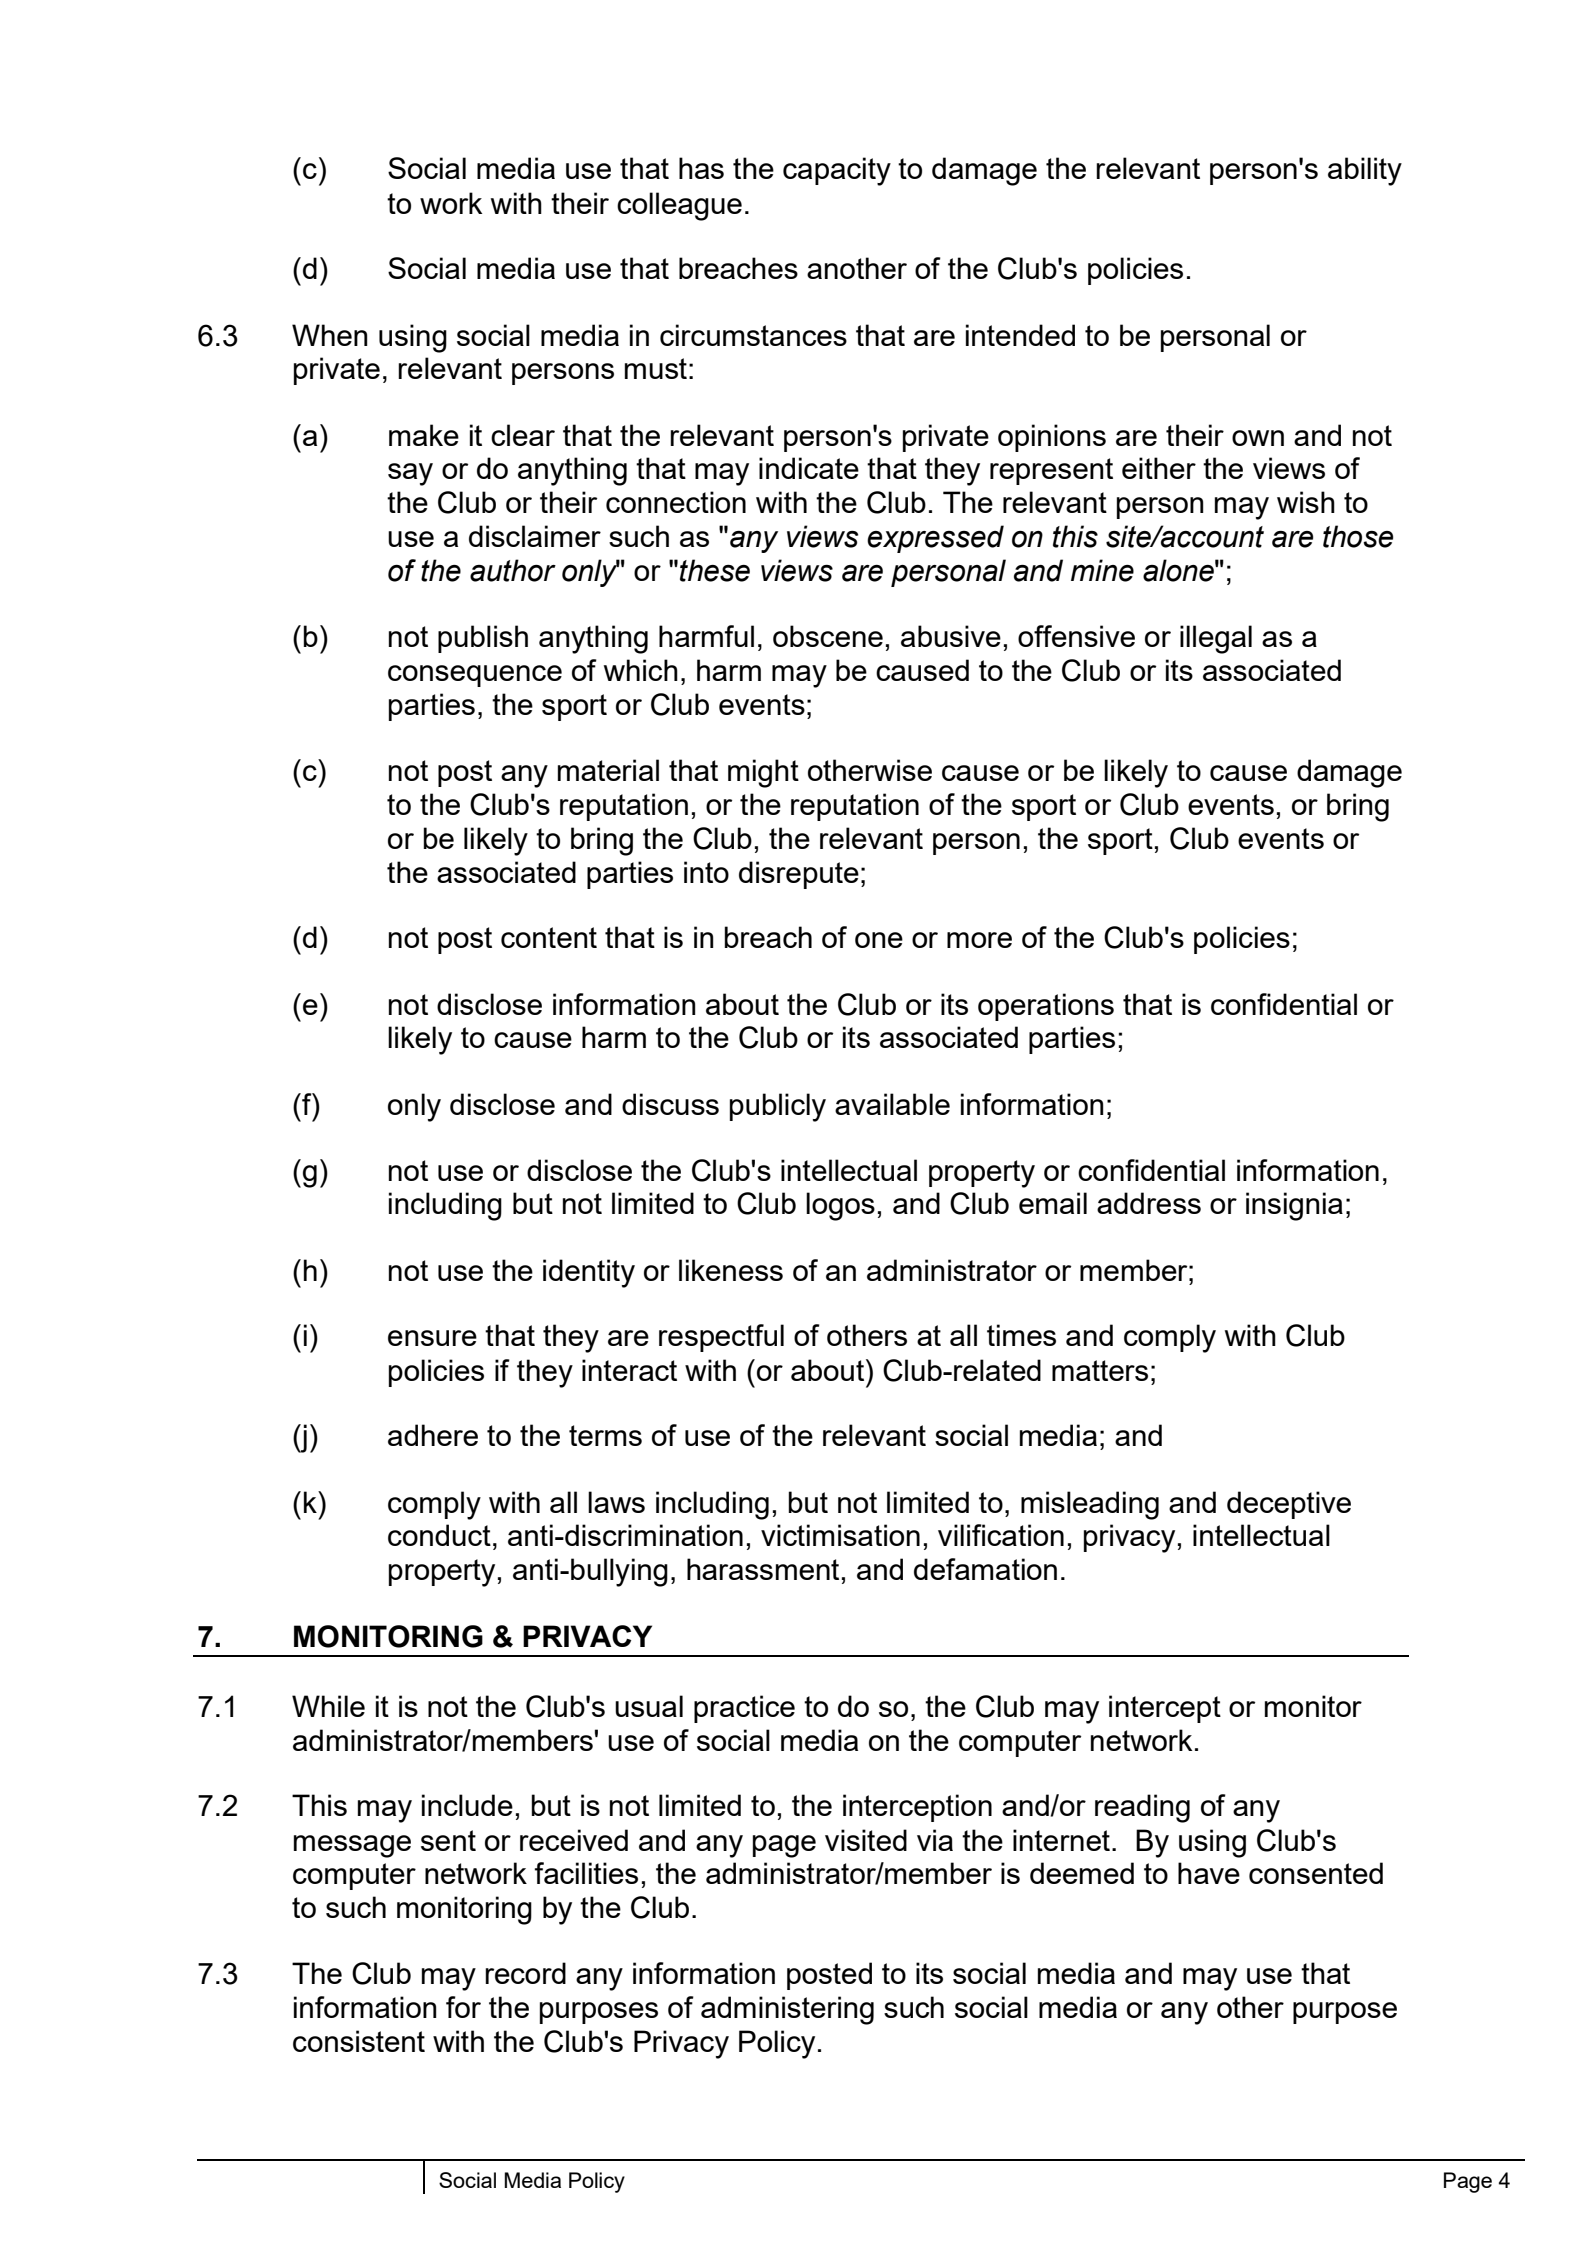 The width and height of the screenshot is (1595, 2256). I want to click on respectful, so click(721, 1338).
